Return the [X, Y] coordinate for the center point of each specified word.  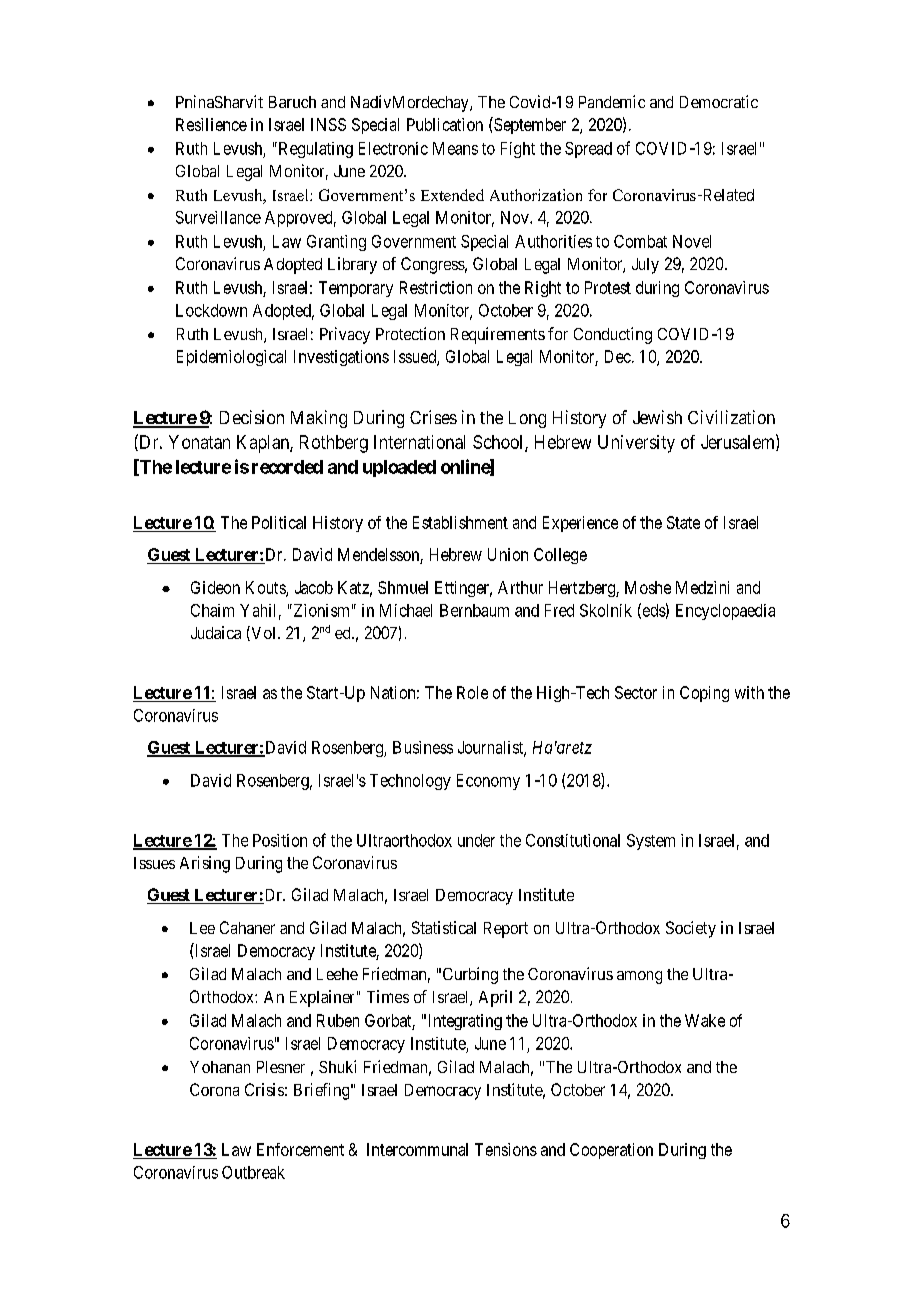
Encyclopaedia [725, 612]
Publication [445, 124]
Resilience [211, 124]
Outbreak [253, 1172]
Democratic [719, 101]
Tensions [506, 1149]
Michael [406, 610]
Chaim [212, 610]
